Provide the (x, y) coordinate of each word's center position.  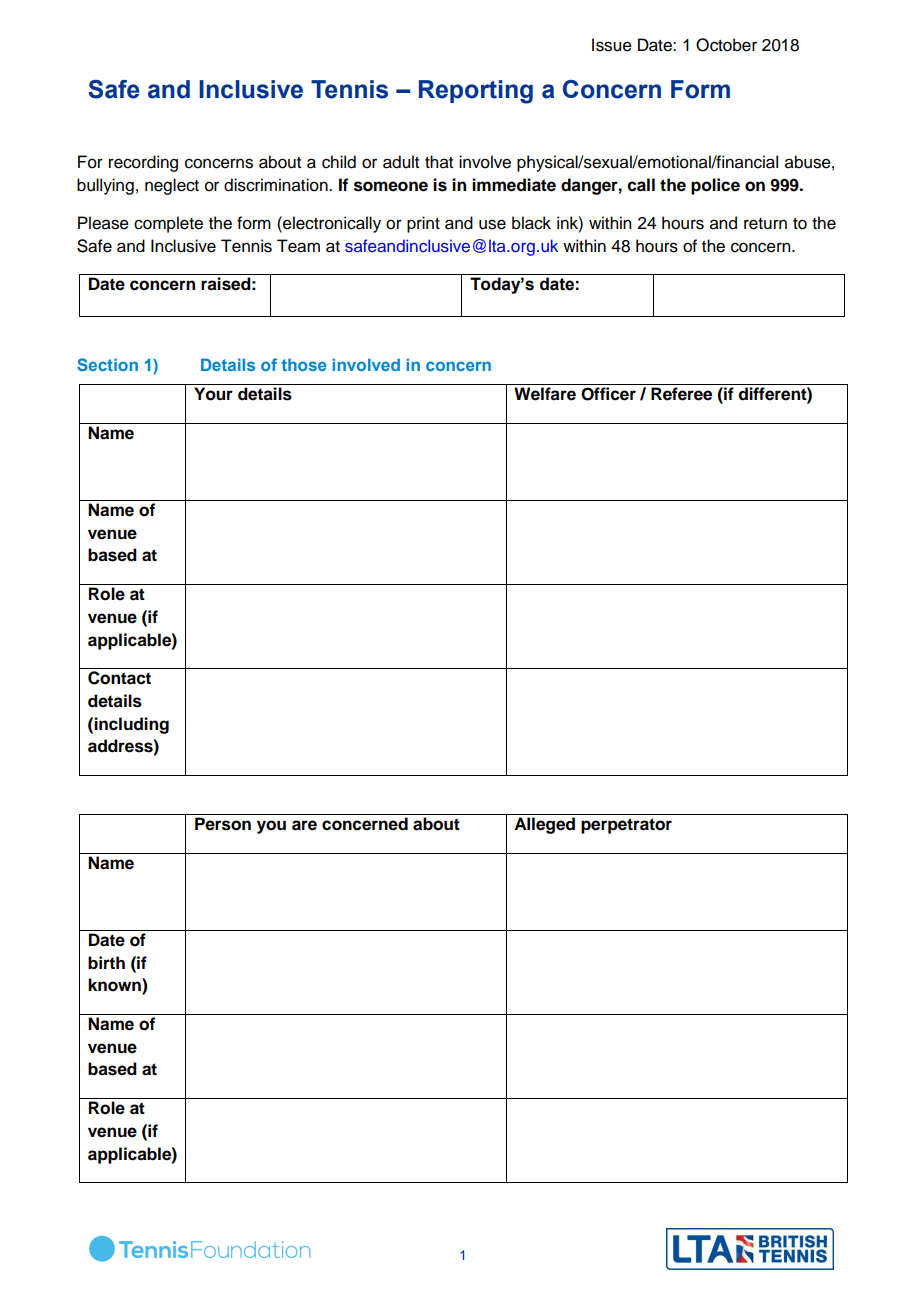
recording (143, 163)
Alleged (544, 825)
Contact (119, 678)
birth (106, 963)
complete (168, 224)
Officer (608, 394)
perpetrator (626, 826)
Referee (681, 394)
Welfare (545, 394)
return (765, 224)
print (423, 224)
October (726, 45)
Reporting (476, 92)
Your (213, 394)
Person (223, 824)
